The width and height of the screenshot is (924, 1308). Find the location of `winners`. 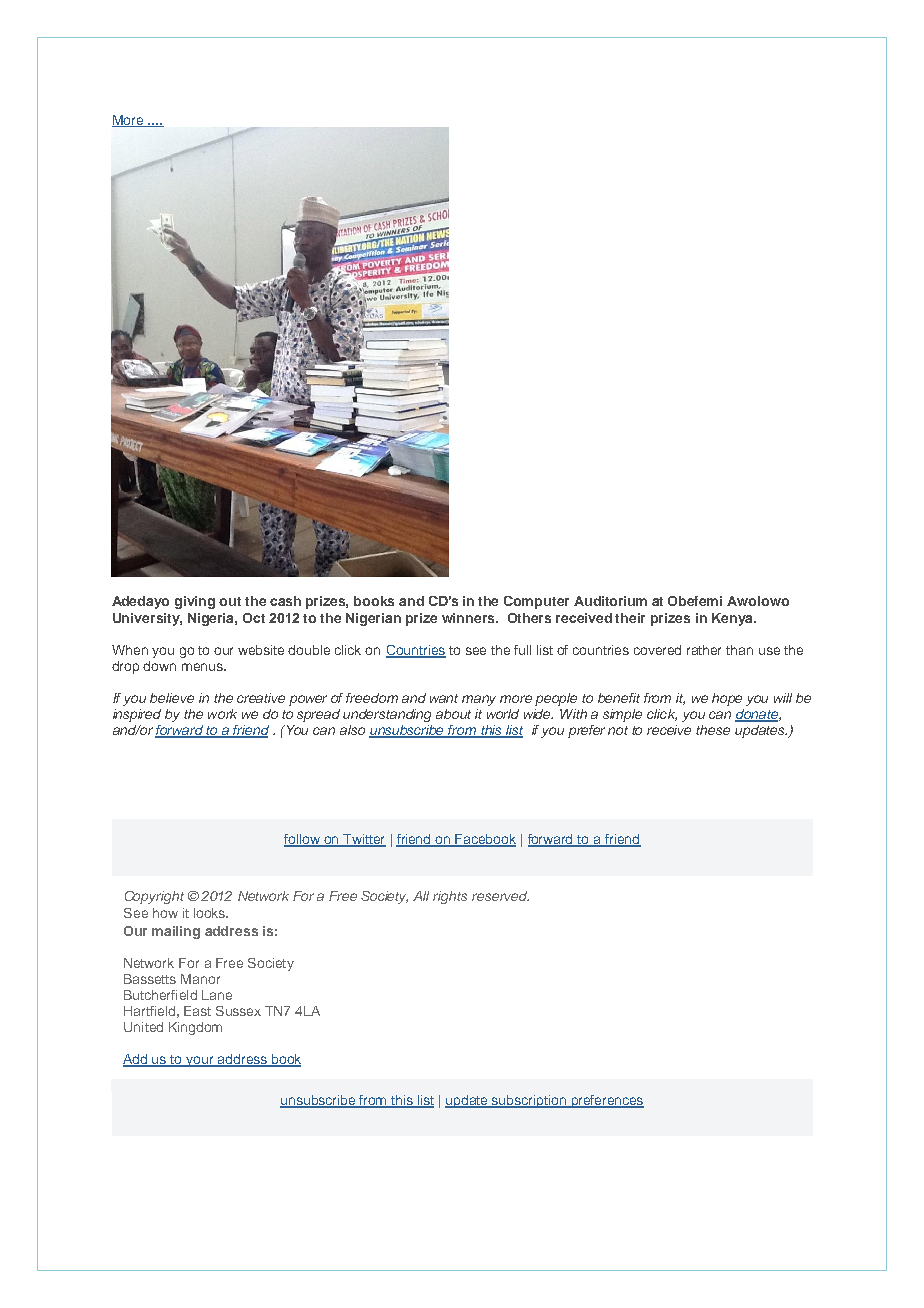

winners is located at coordinates (469, 618).
